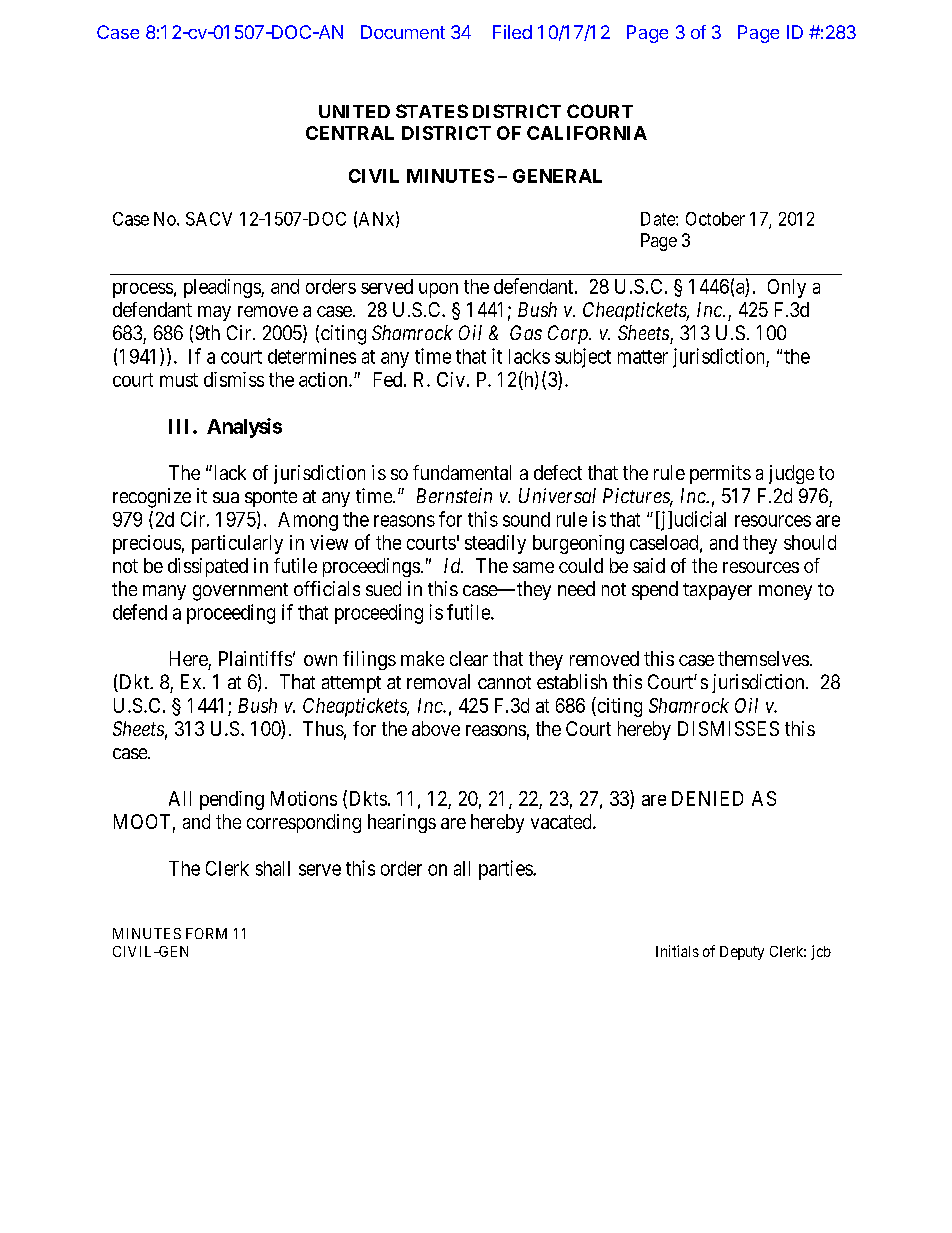  Describe the element at coordinates (763, 658) in the screenshot. I see `themselves` at that location.
